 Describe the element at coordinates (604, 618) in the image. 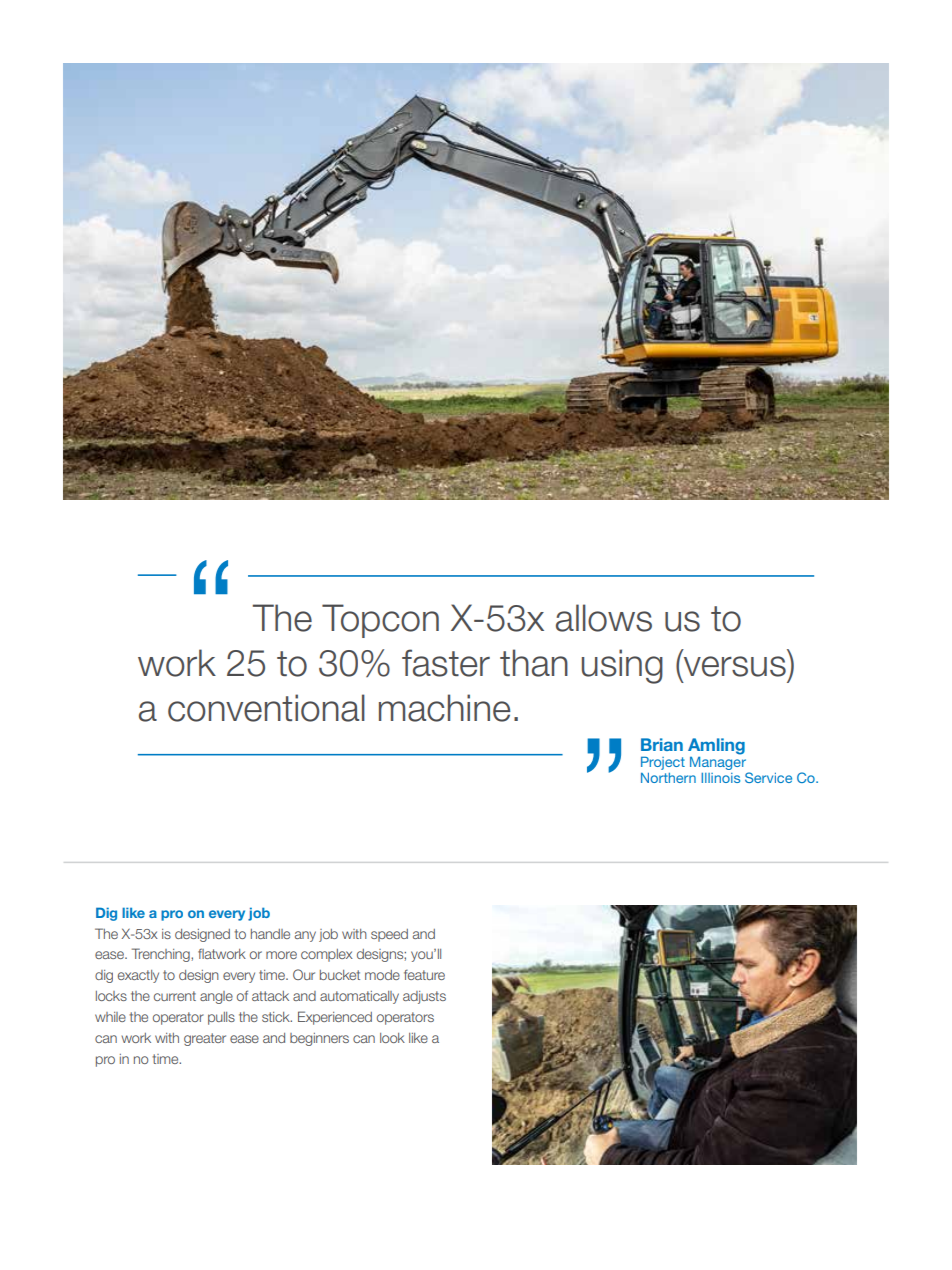

I see `allows` at that location.
